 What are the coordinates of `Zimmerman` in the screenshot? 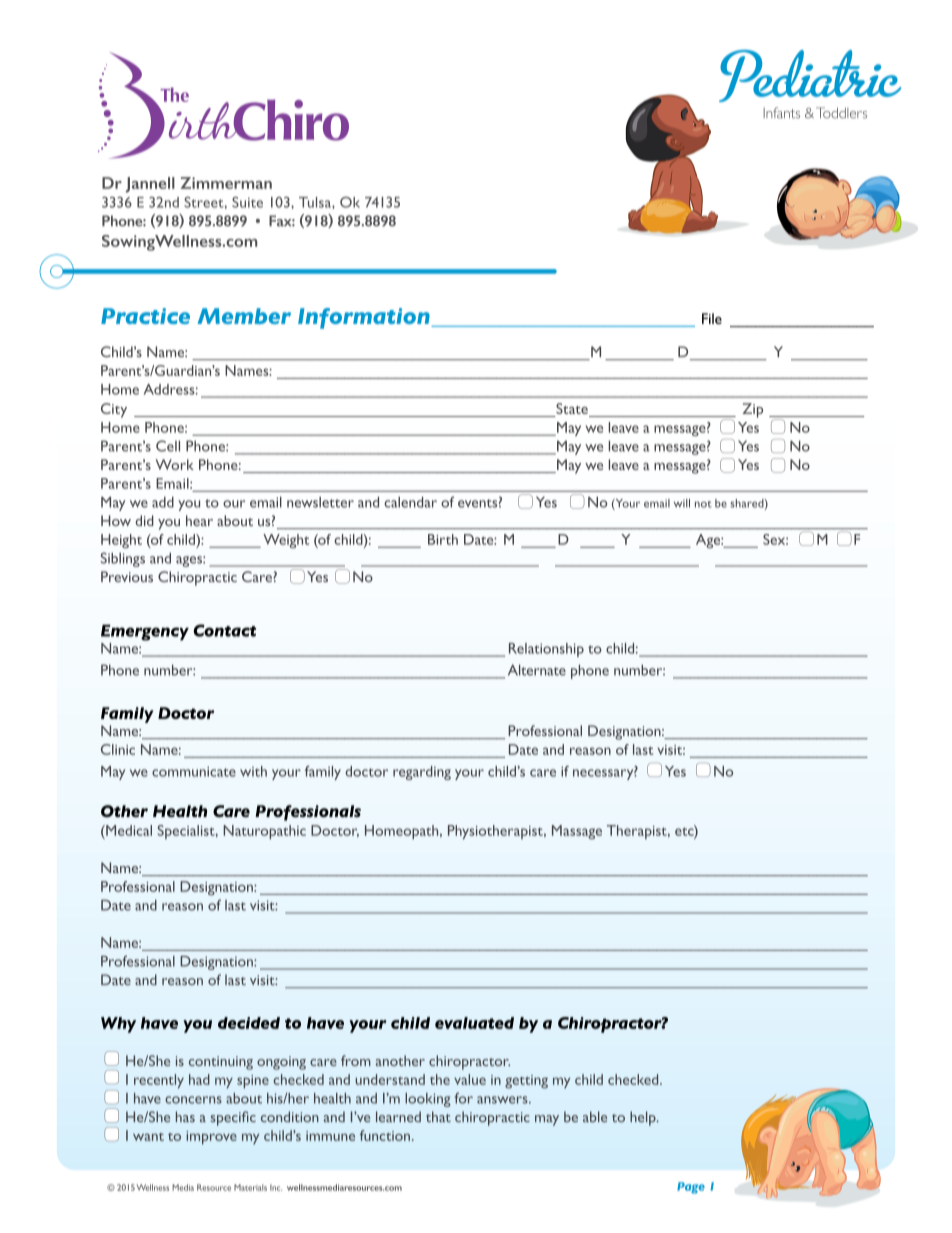 It's located at (226, 183).
